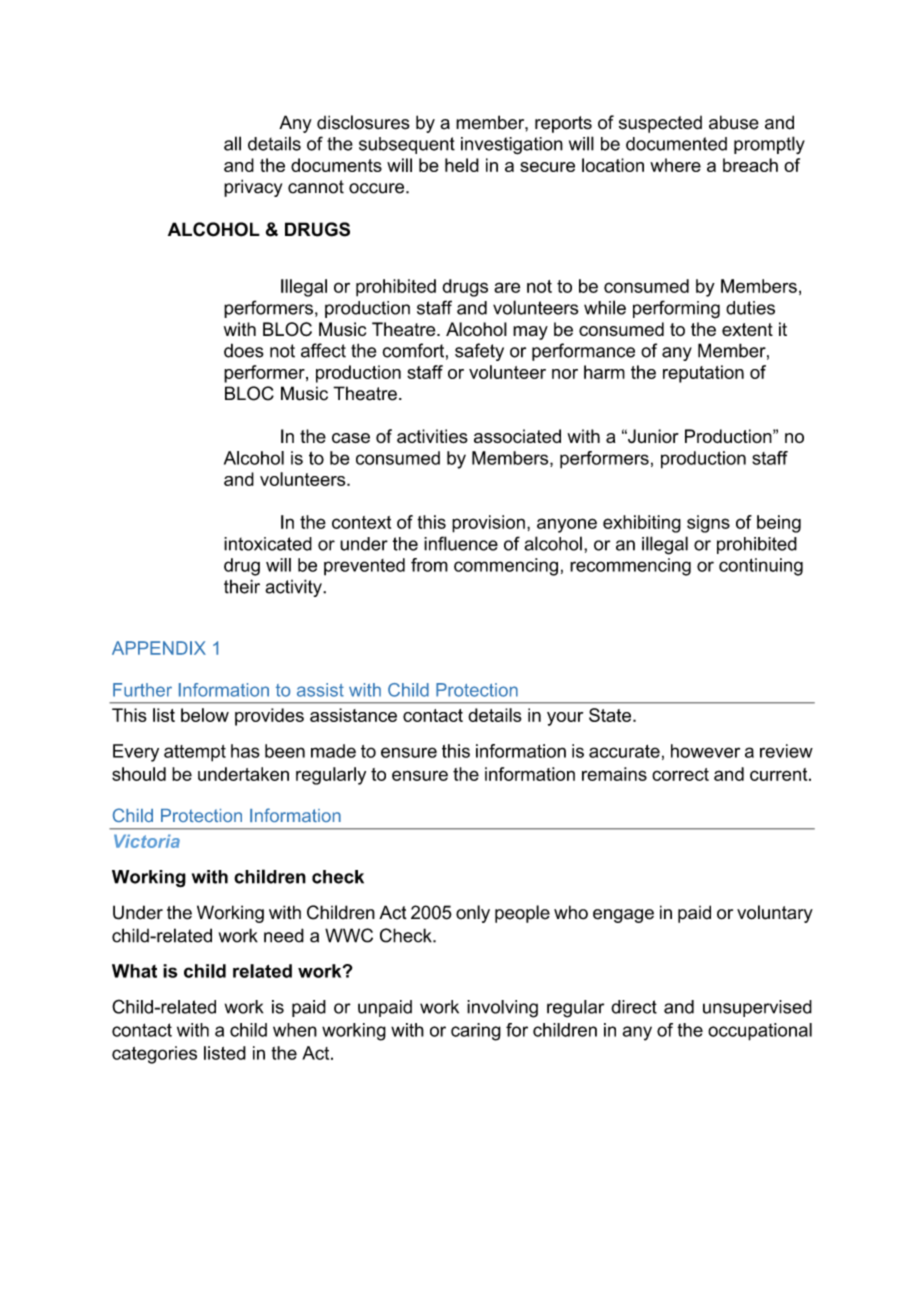 The width and height of the screenshot is (924, 1308). What do you see at coordinates (476, 1032) in the screenshot?
I see `caring` at bounding box center [476, 1032].
